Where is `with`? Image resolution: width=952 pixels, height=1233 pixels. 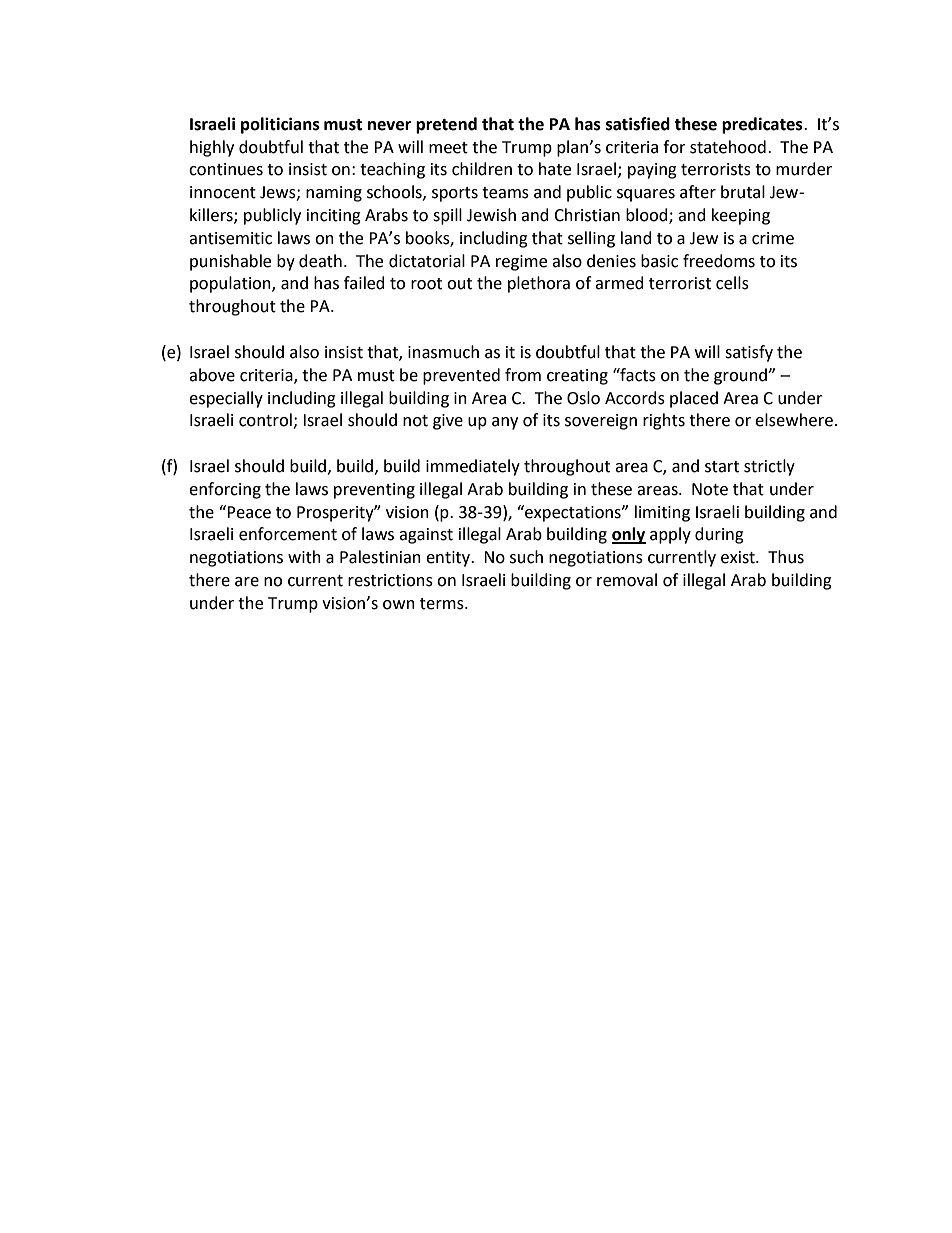
with is located at coordinates (304, 557).
